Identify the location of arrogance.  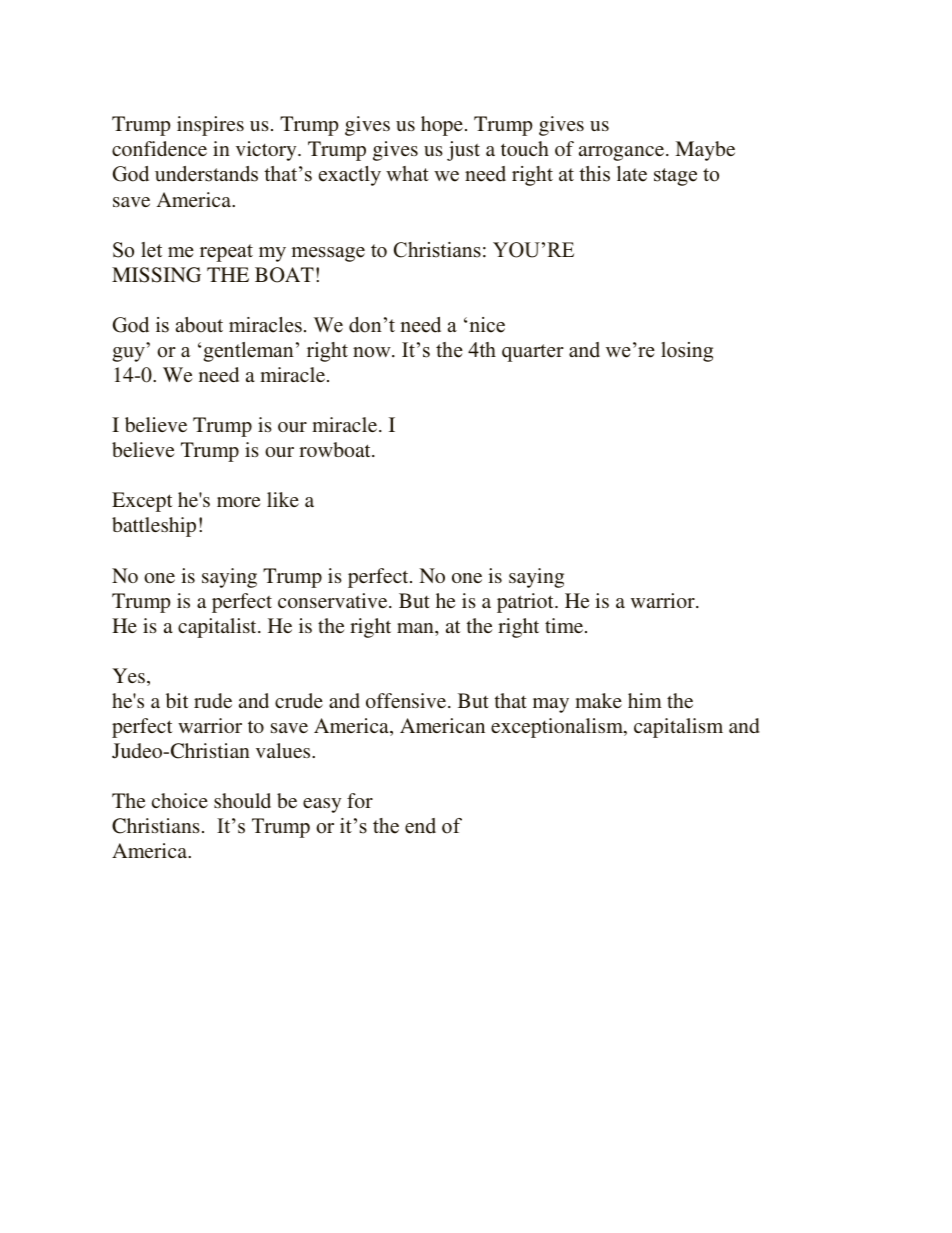
(623, 153).
